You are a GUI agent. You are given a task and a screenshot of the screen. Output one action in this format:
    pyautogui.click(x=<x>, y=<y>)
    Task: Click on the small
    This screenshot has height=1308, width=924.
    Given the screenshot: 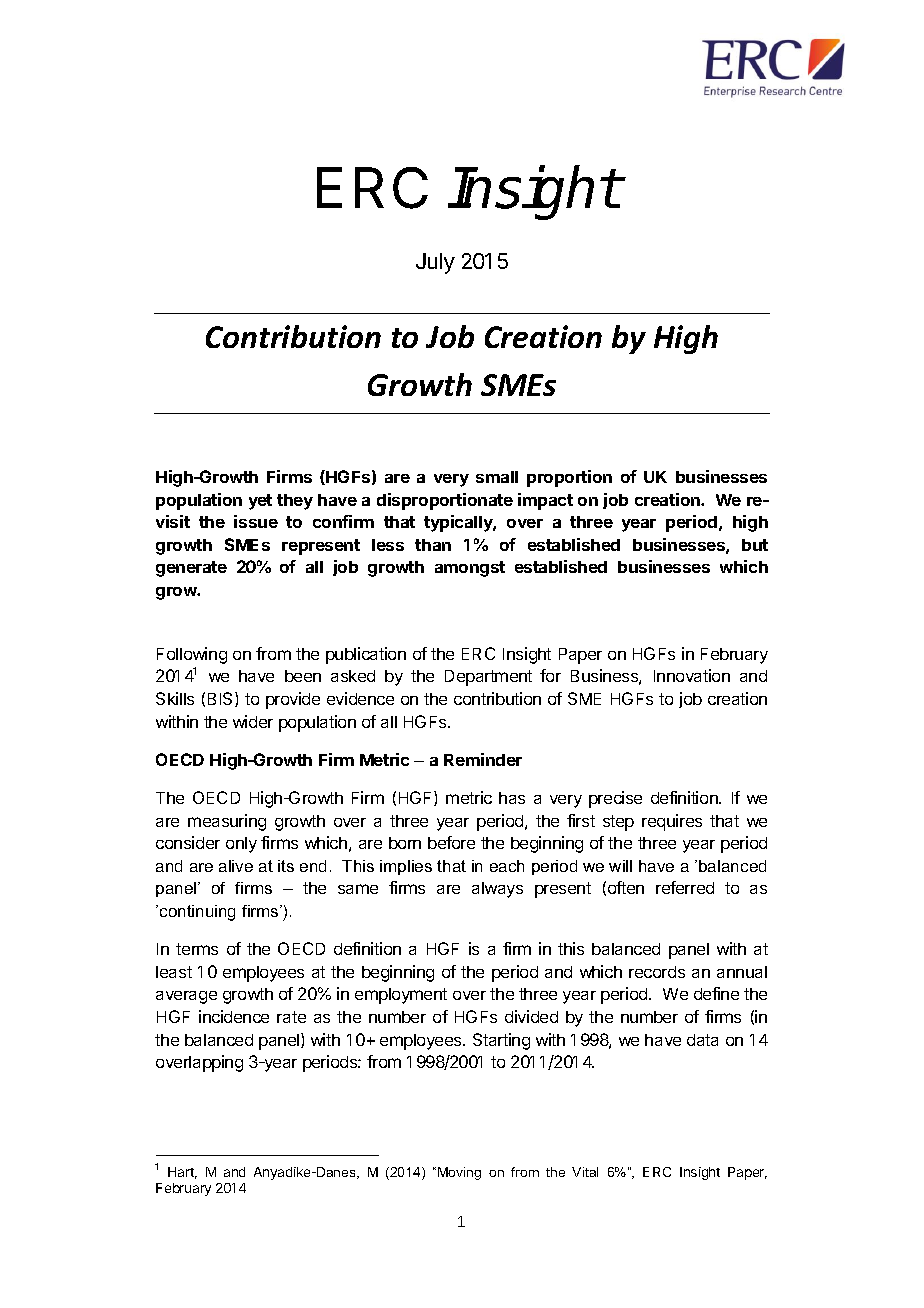 What is the action you would take?
    pyautogui.click(x=497, y=477)
